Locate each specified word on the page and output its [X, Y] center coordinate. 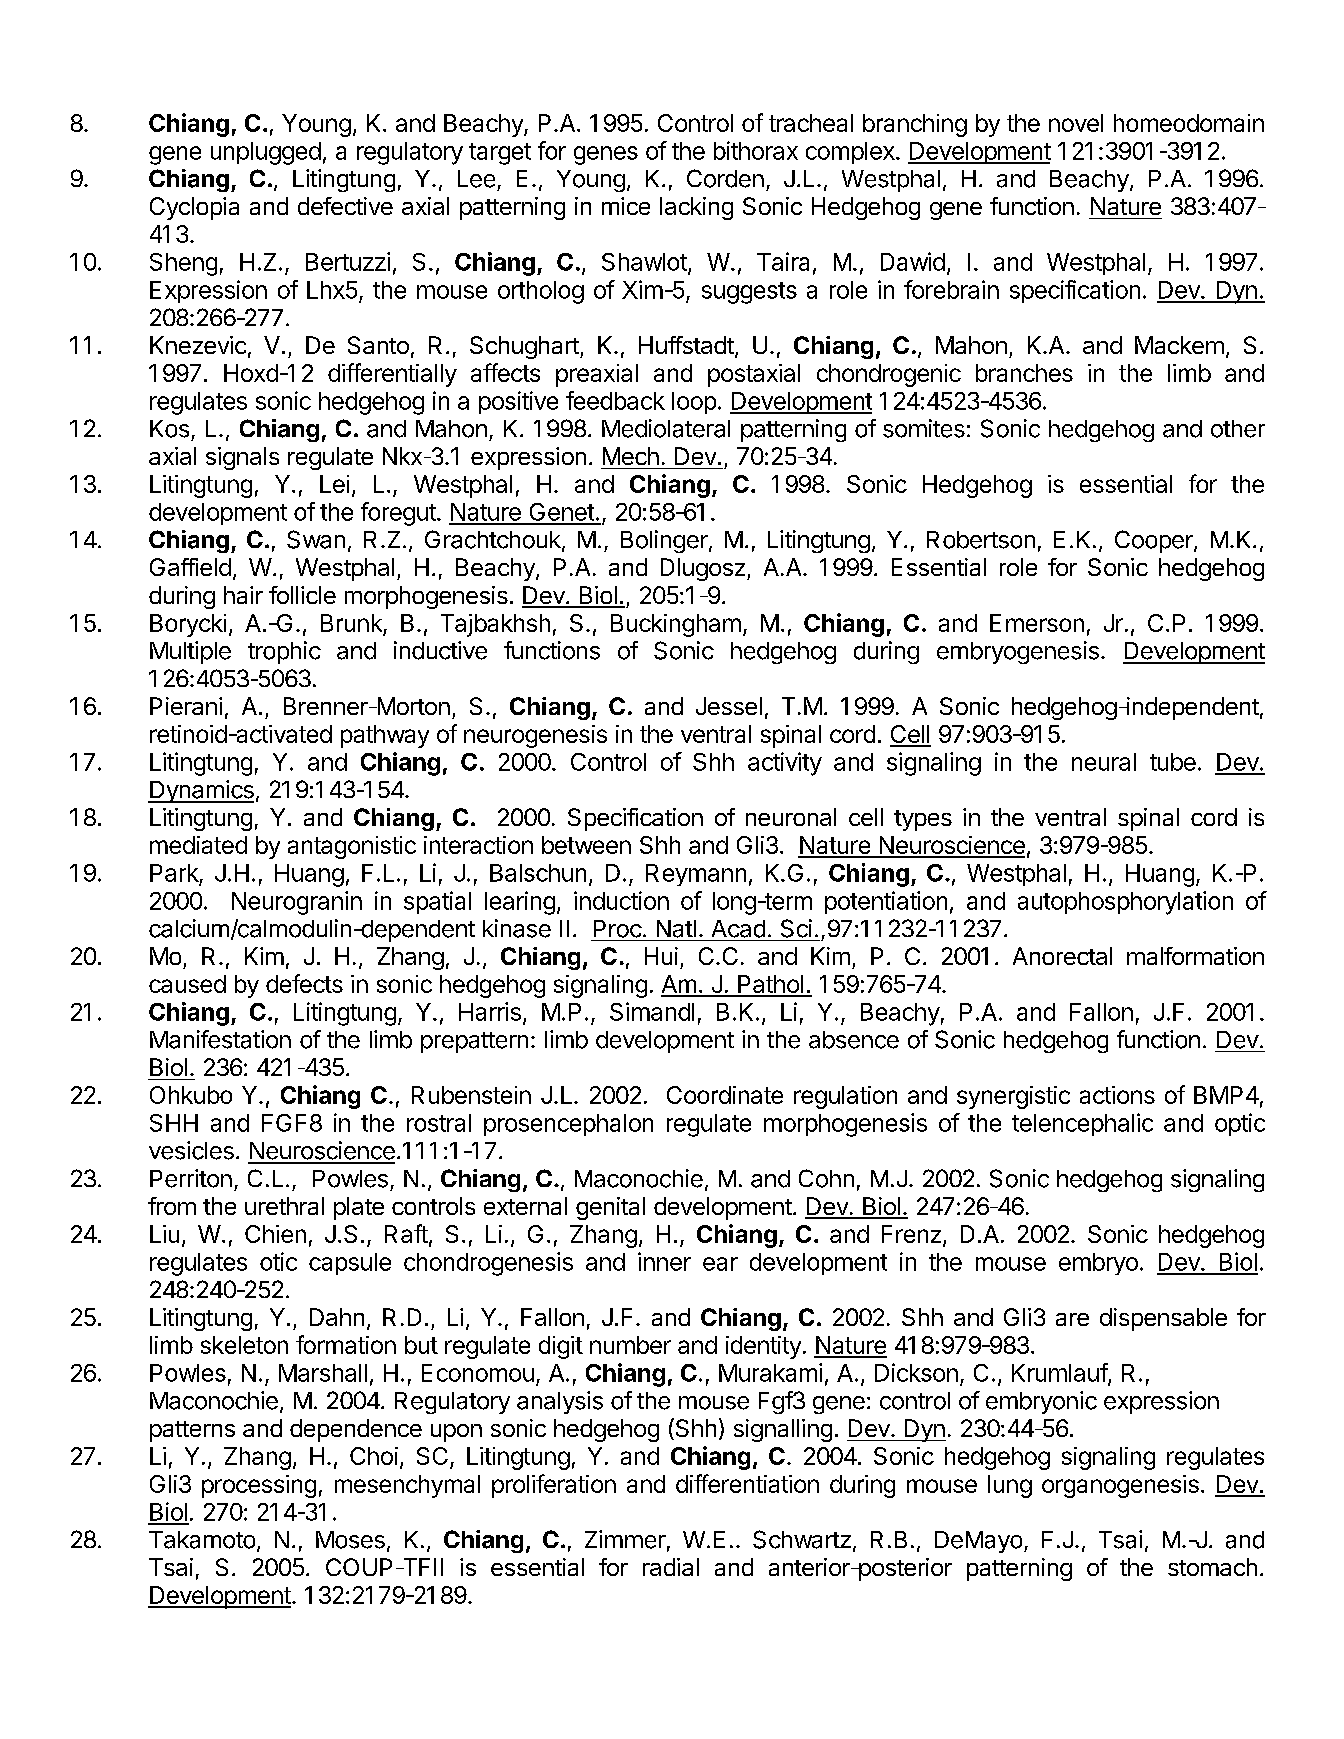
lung [1010, 1486]
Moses [350, 1540]
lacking [696, 208]
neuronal [791, 817]
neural [1104, 762]
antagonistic [352, 847]
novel [1076, 123]
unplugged [266, 153]
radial [671, 1567]
